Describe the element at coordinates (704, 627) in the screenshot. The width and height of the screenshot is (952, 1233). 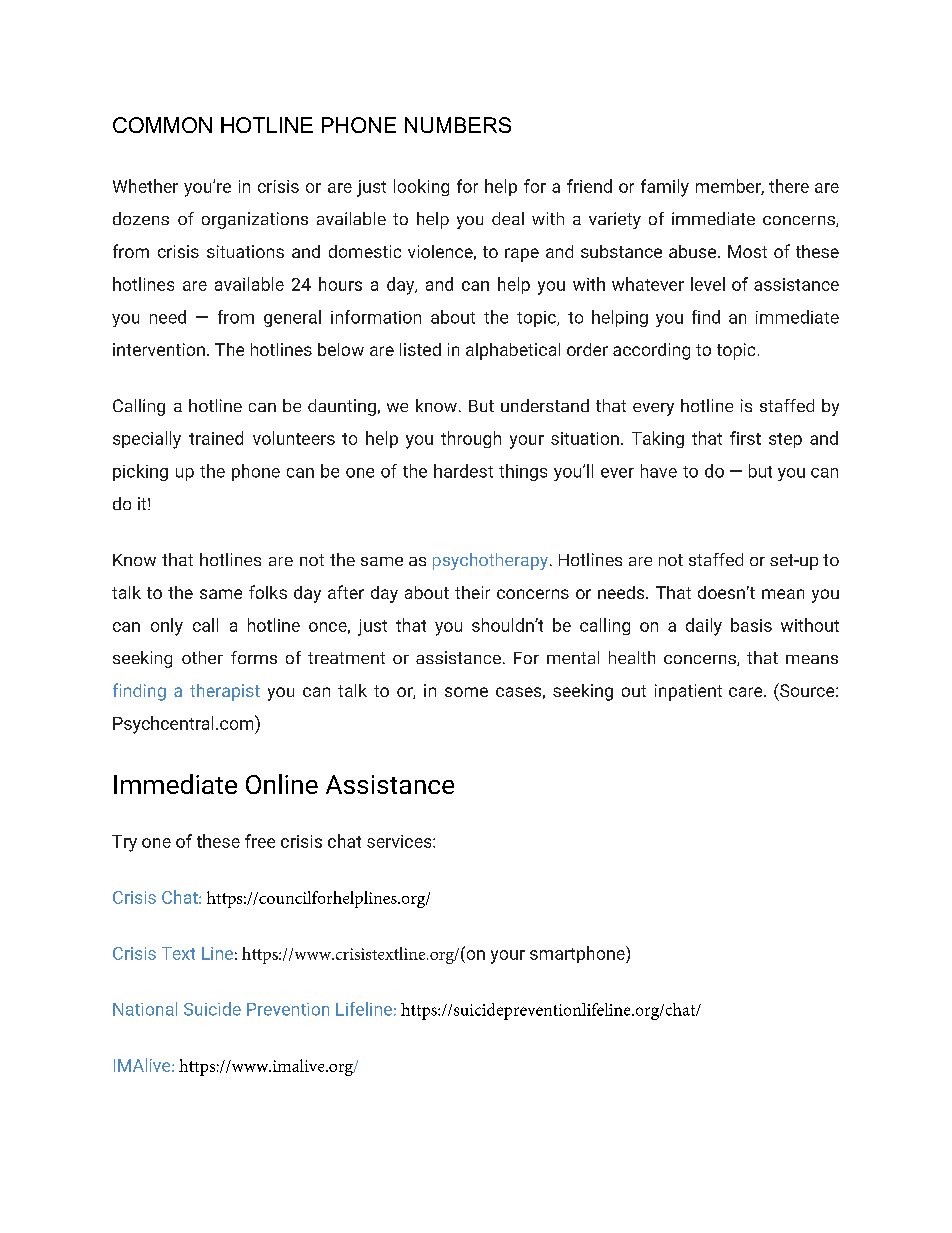
I see `daily` at that location.
